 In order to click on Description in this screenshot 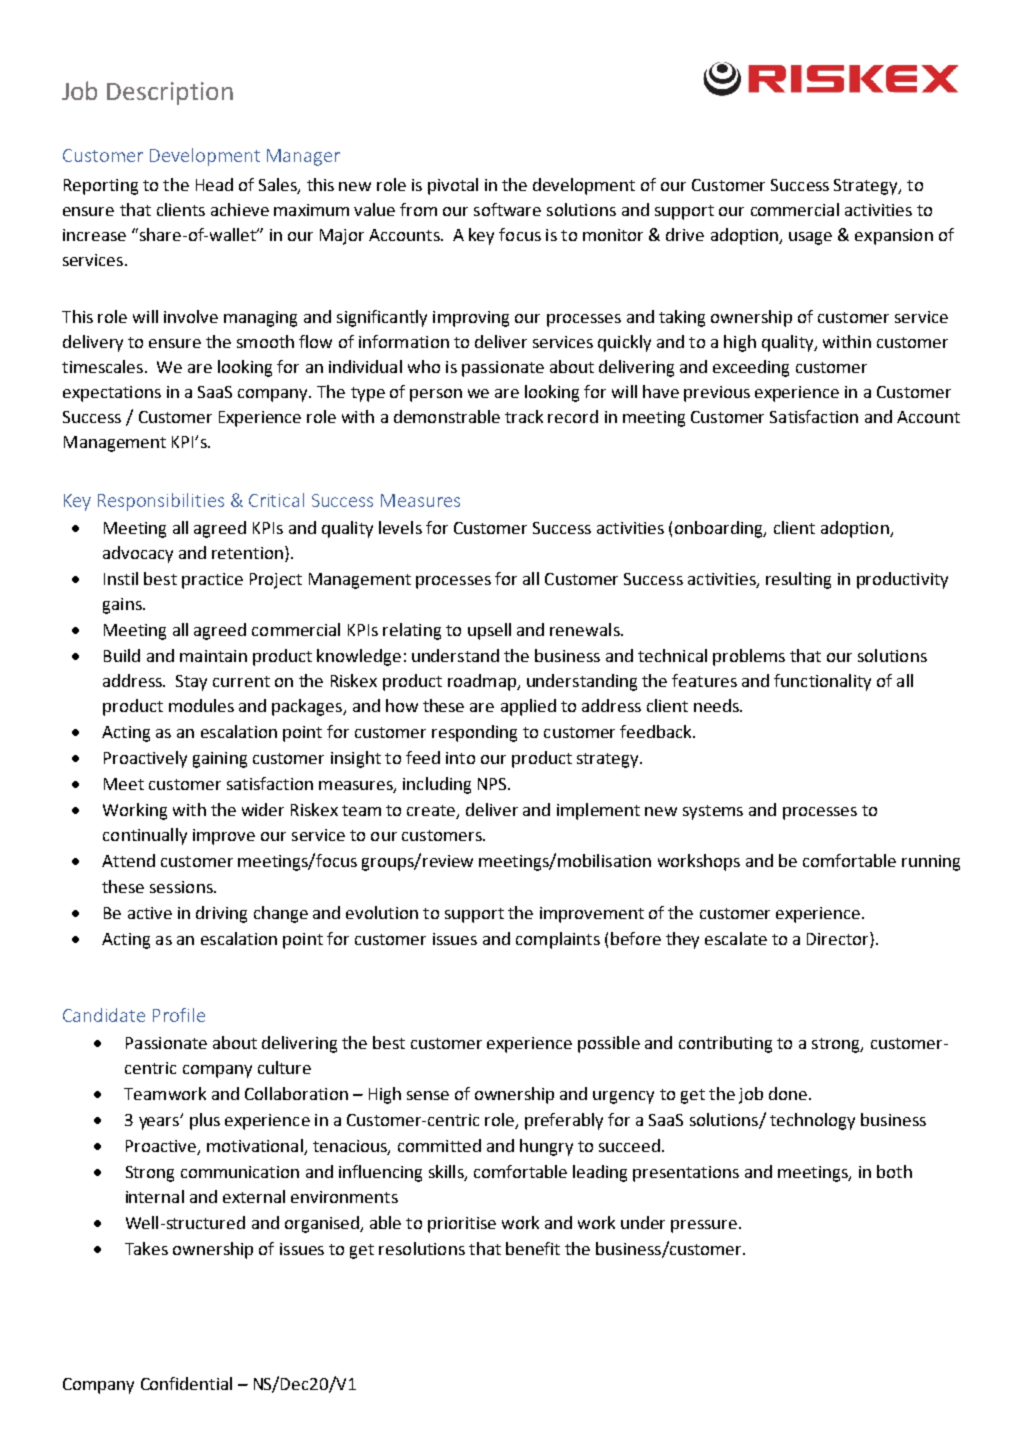, I will do `click(170, 93)`.
